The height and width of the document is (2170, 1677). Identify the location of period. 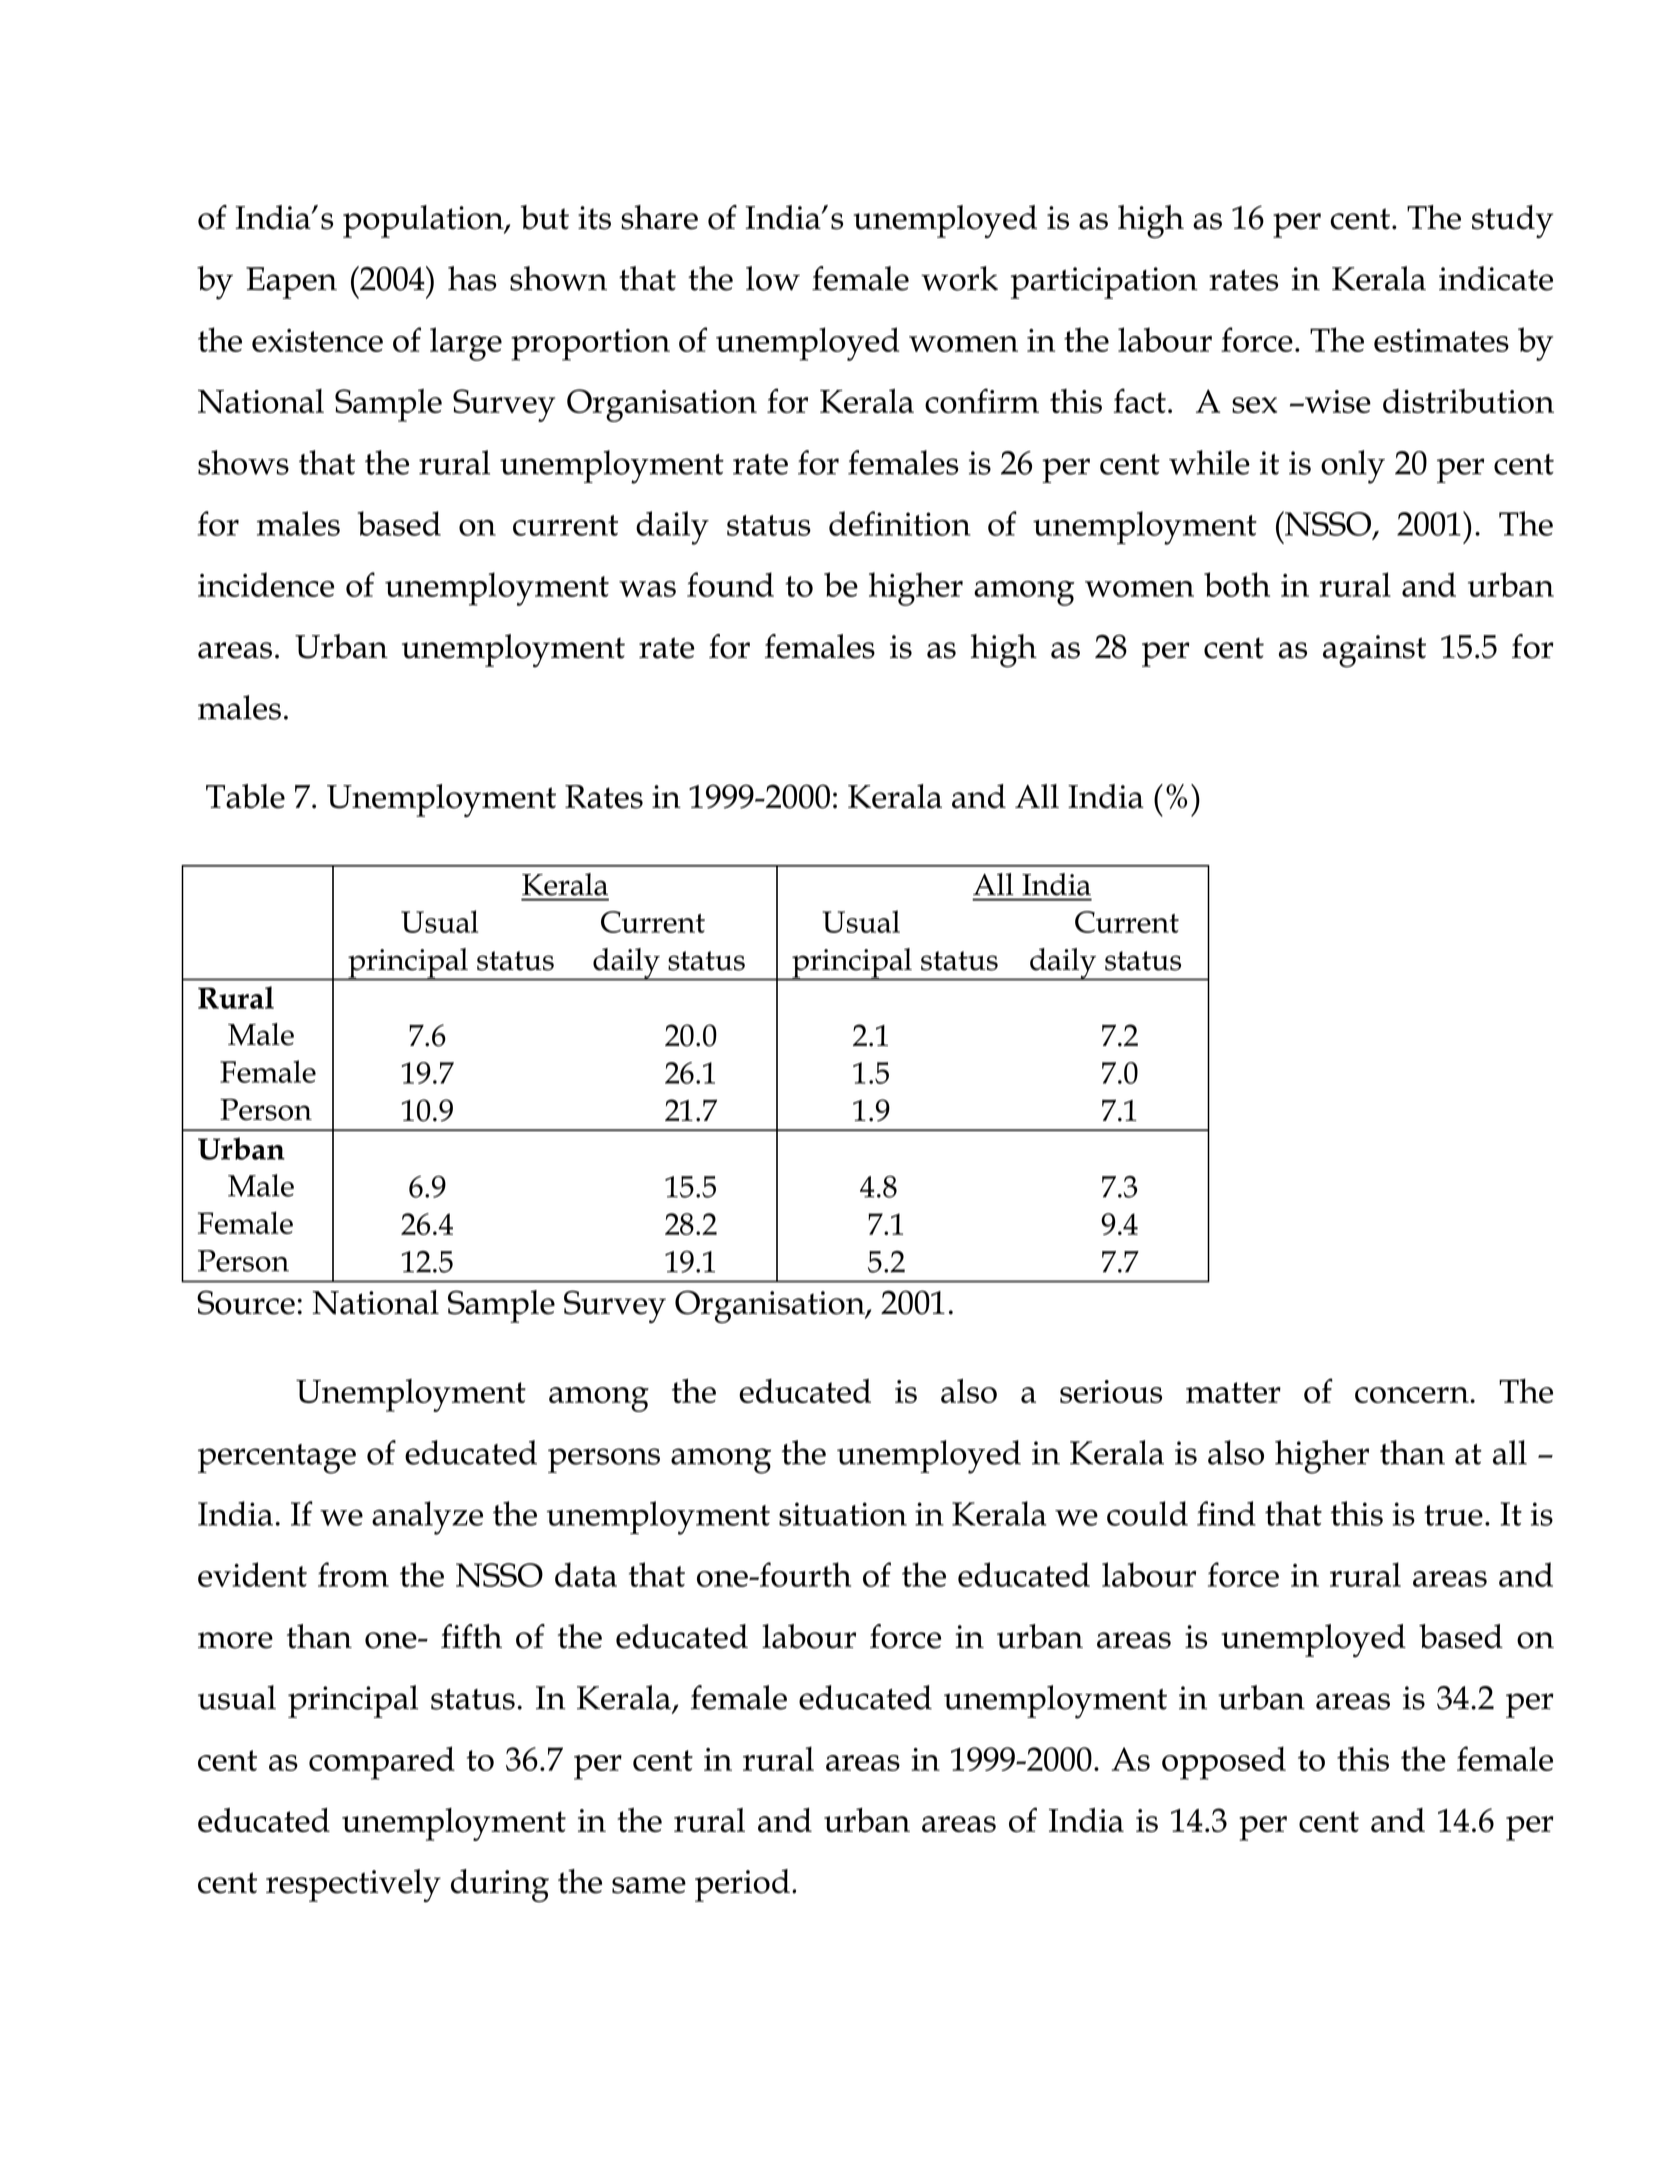
(742, 1885).
